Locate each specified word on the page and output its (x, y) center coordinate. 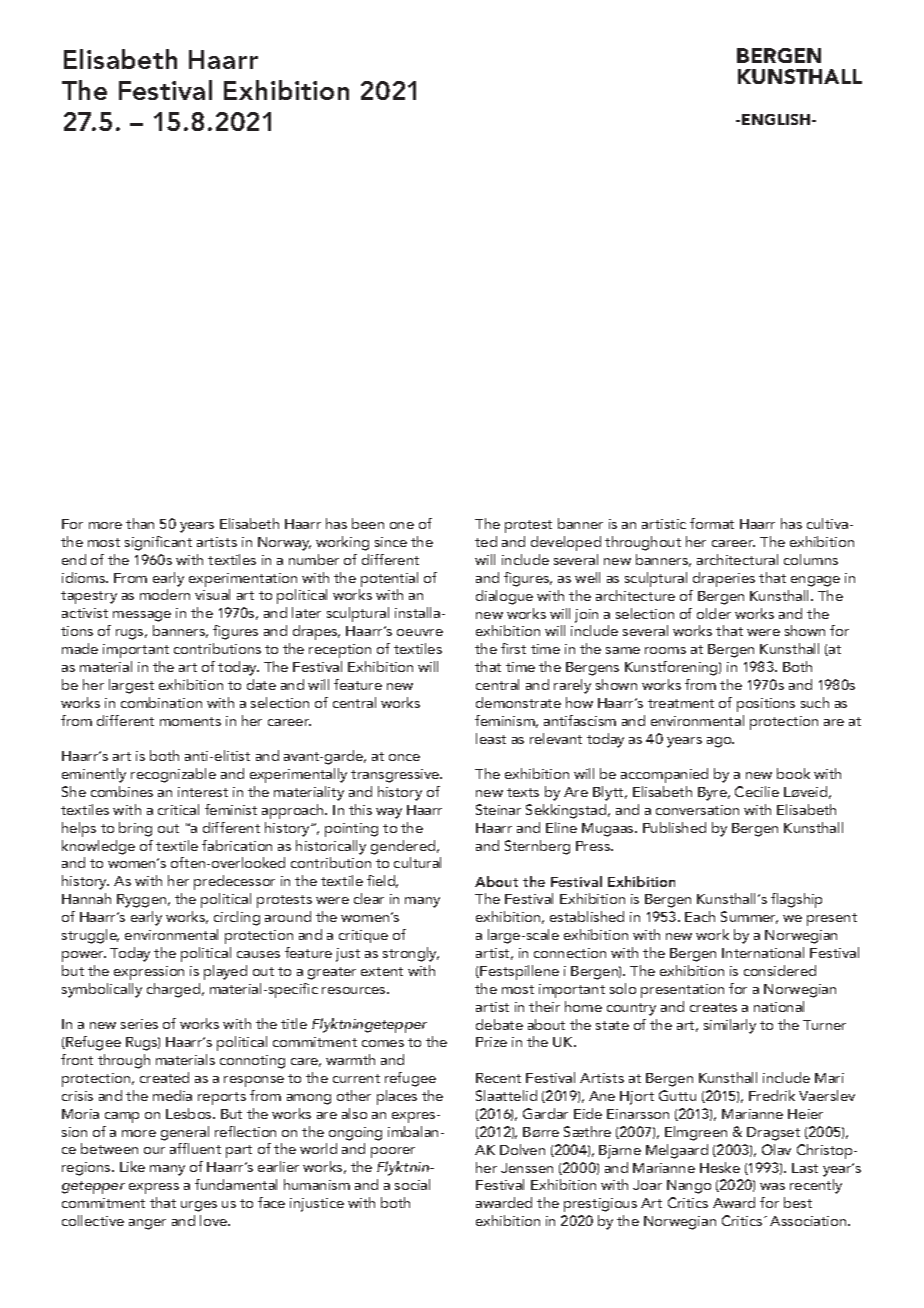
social (412, 1184)
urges (199, 1206)
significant (158, 543)
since (391, 542)
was (772, 1186)
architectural (737, 559)
